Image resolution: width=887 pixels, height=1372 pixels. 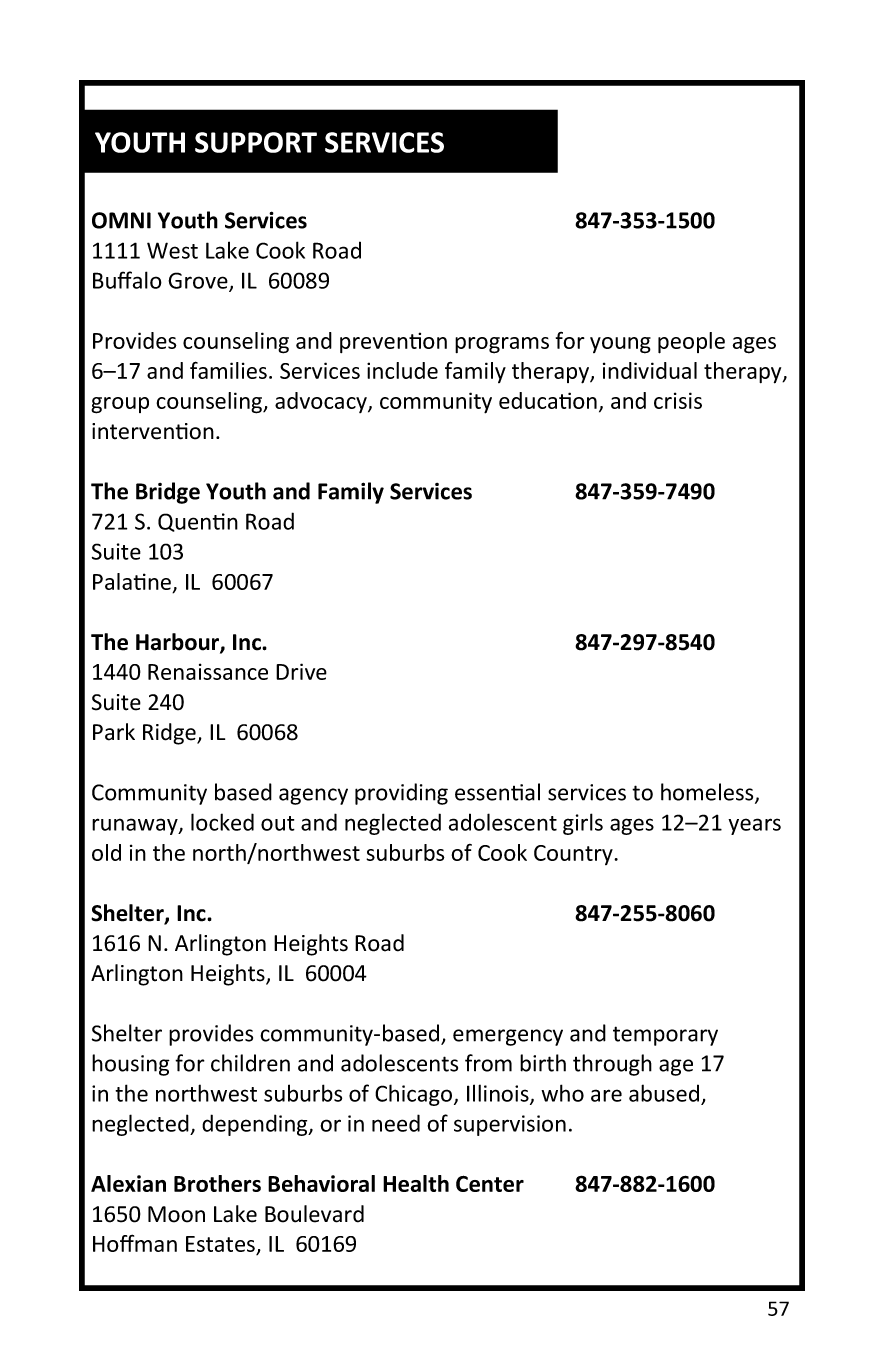 What do you see at coordinates (678, 400) in the screenshot?
I see `crisis` at bounding box center [678, 400].
